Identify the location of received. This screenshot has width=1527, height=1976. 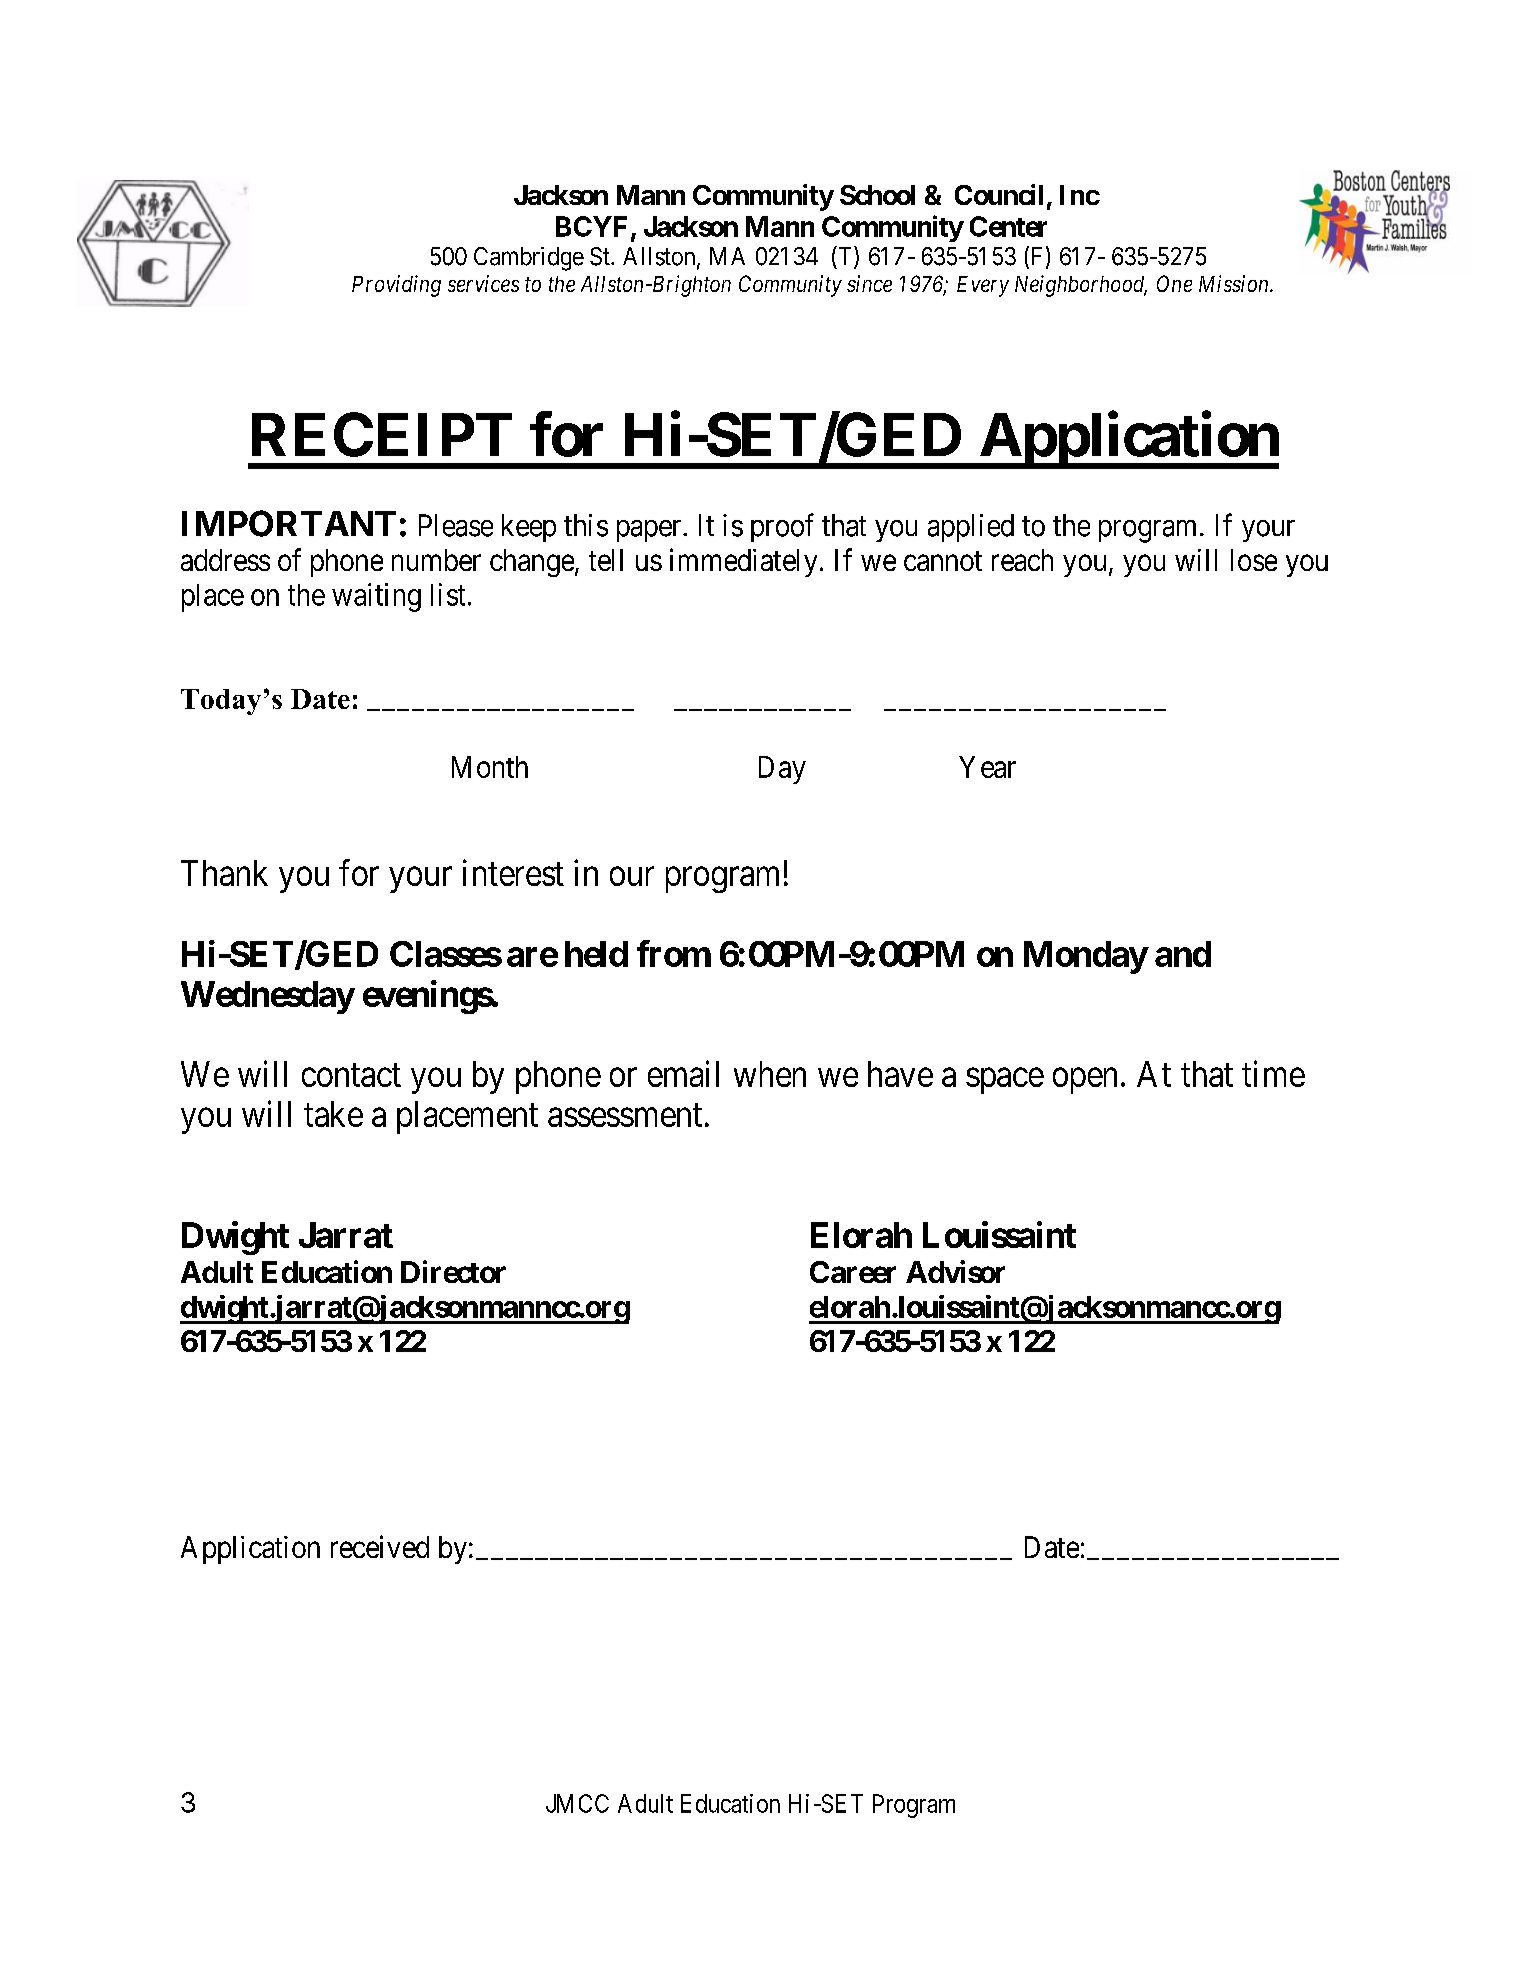
(380, 1546).
